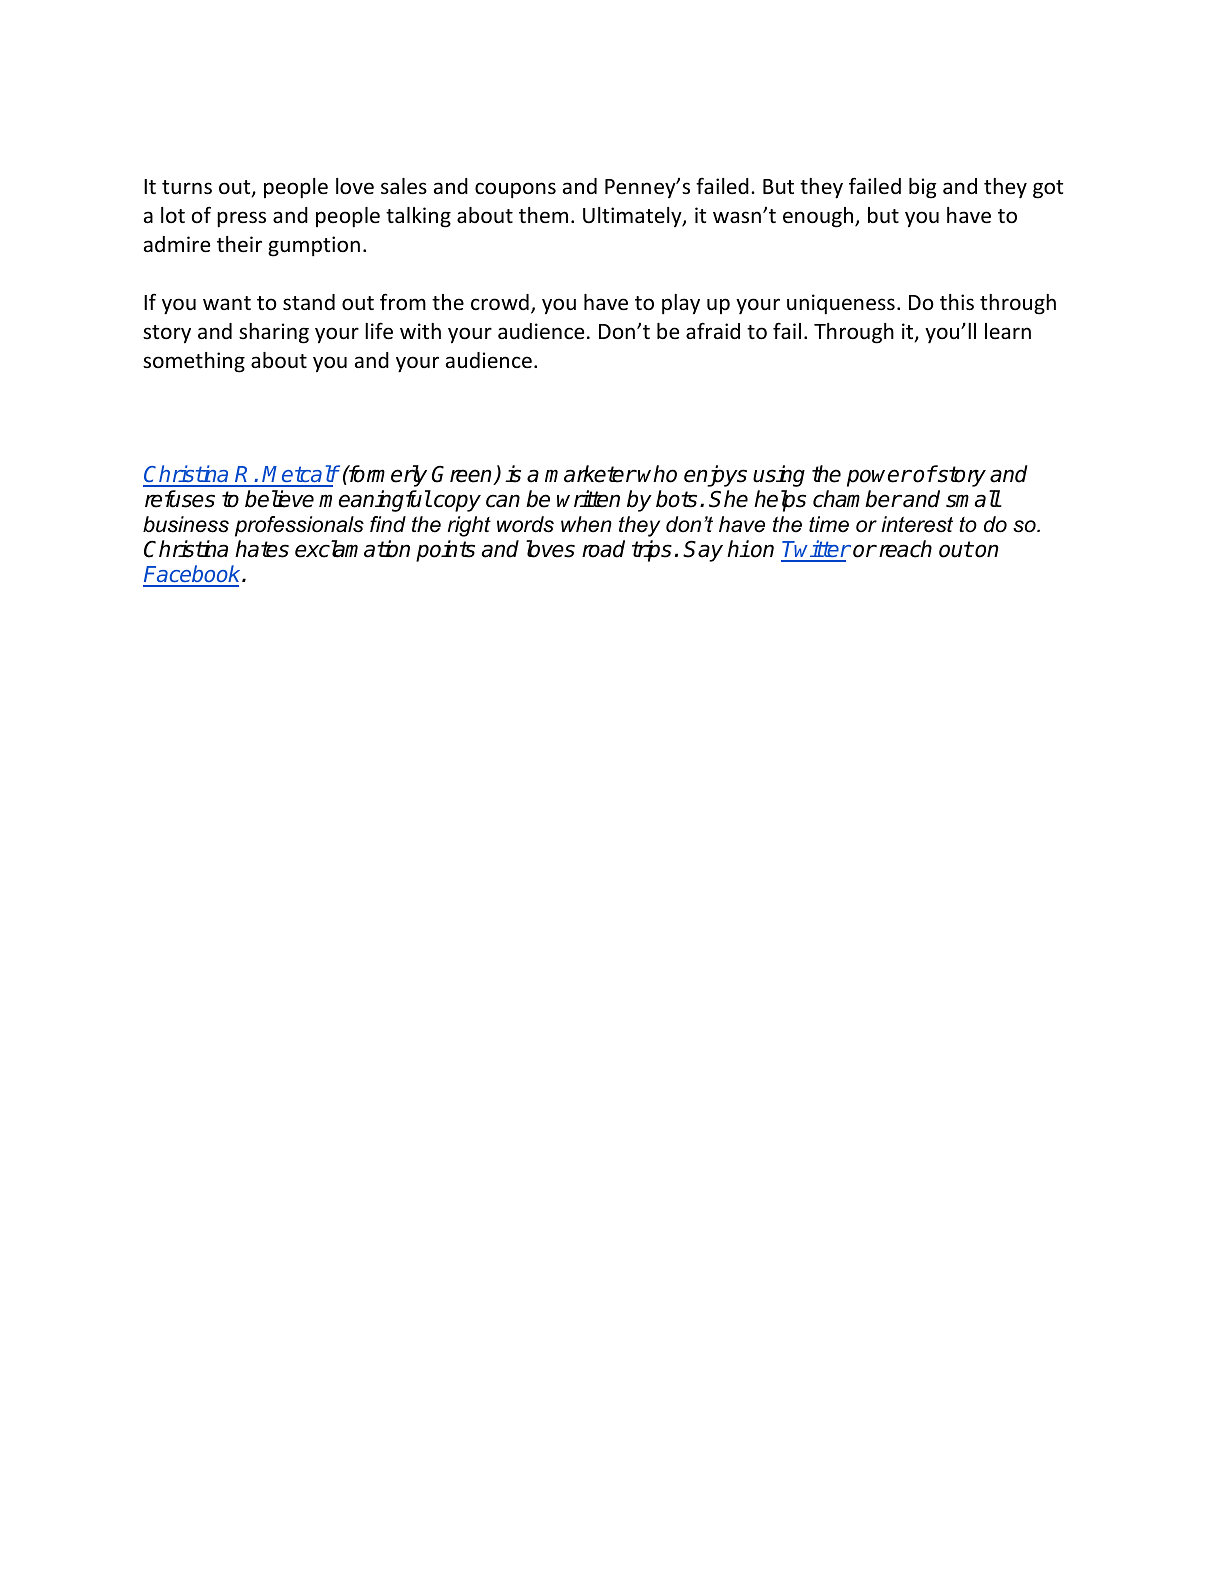 This document has height=1570, width=1213. I want to click on Green, so click(463, 475).
